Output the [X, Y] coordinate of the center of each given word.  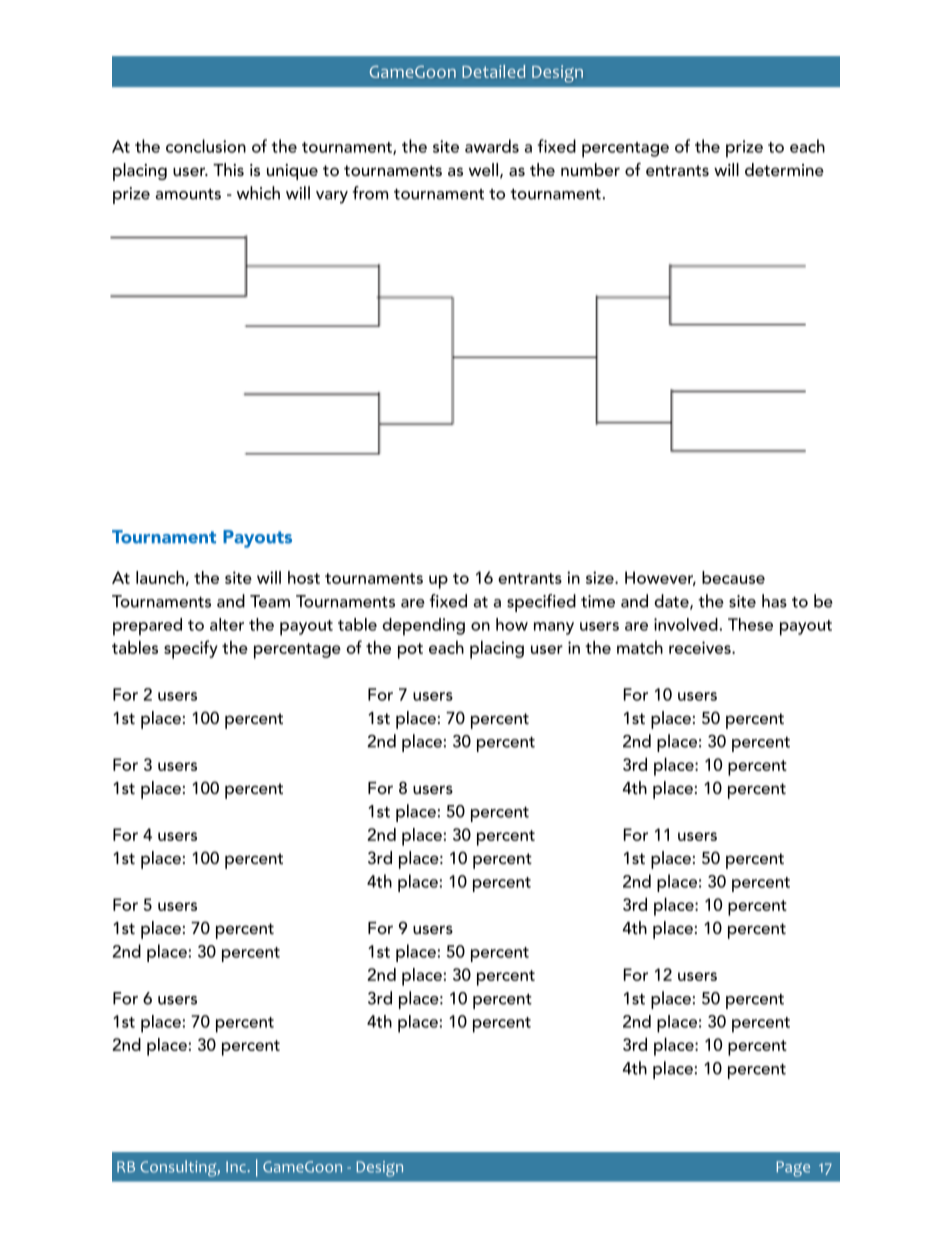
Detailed [493, 71]
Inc [237, 1167]
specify [191, 649]
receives [701, 647]
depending [423, 627]
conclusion [206, 146]
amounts [188, 194]
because [733, 577]
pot [410, 651]
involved [687, 624]
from [370, 193]
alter [227, 624]
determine [784, 169]
